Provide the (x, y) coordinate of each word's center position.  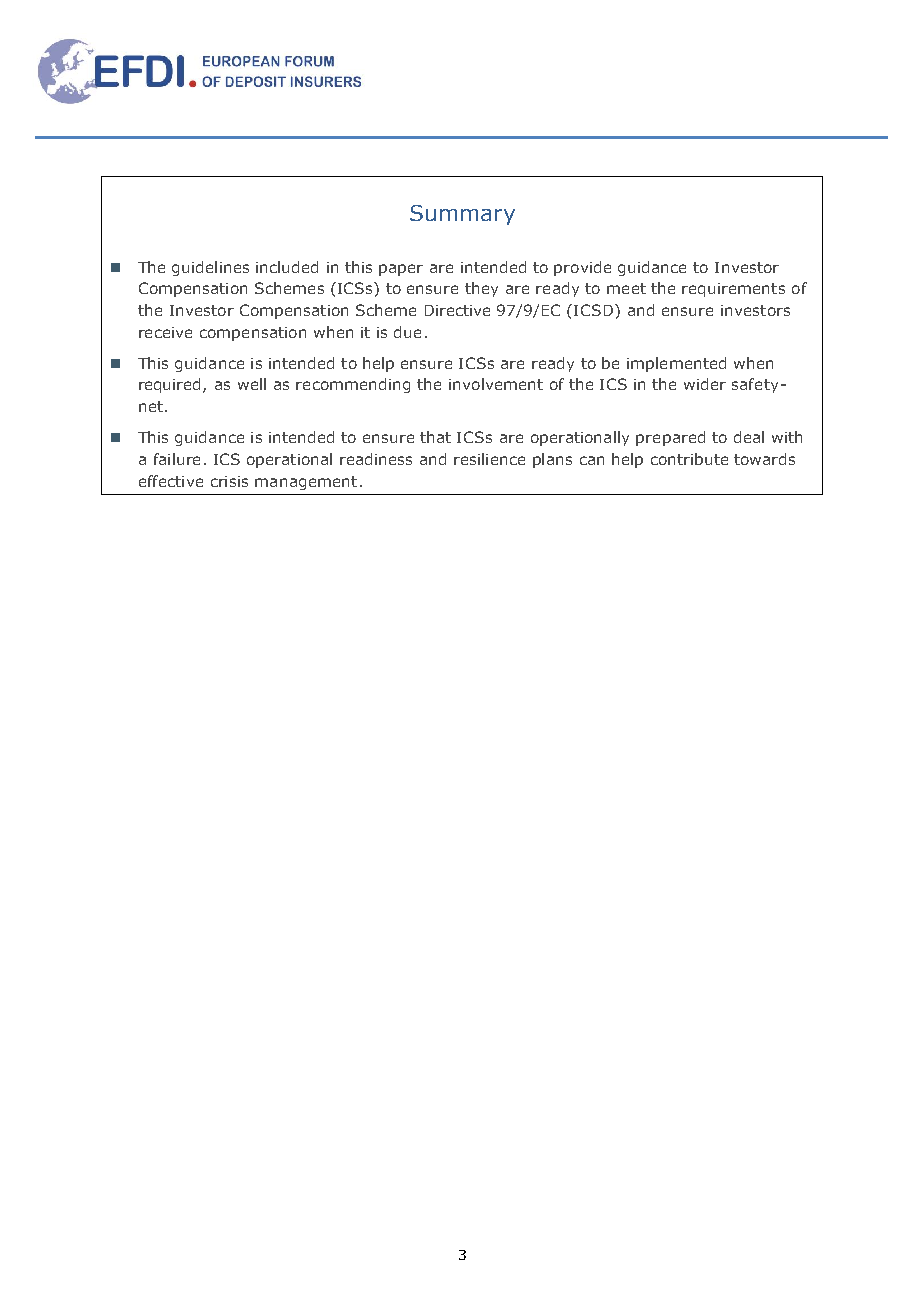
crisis (229, 481)
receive (165, 332)
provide (582, 268)
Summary (462, 215)
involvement (496, 384)
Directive (457, 310)
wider (705, 384)
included (287, 267)
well (252, 384)
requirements (733, 290)
